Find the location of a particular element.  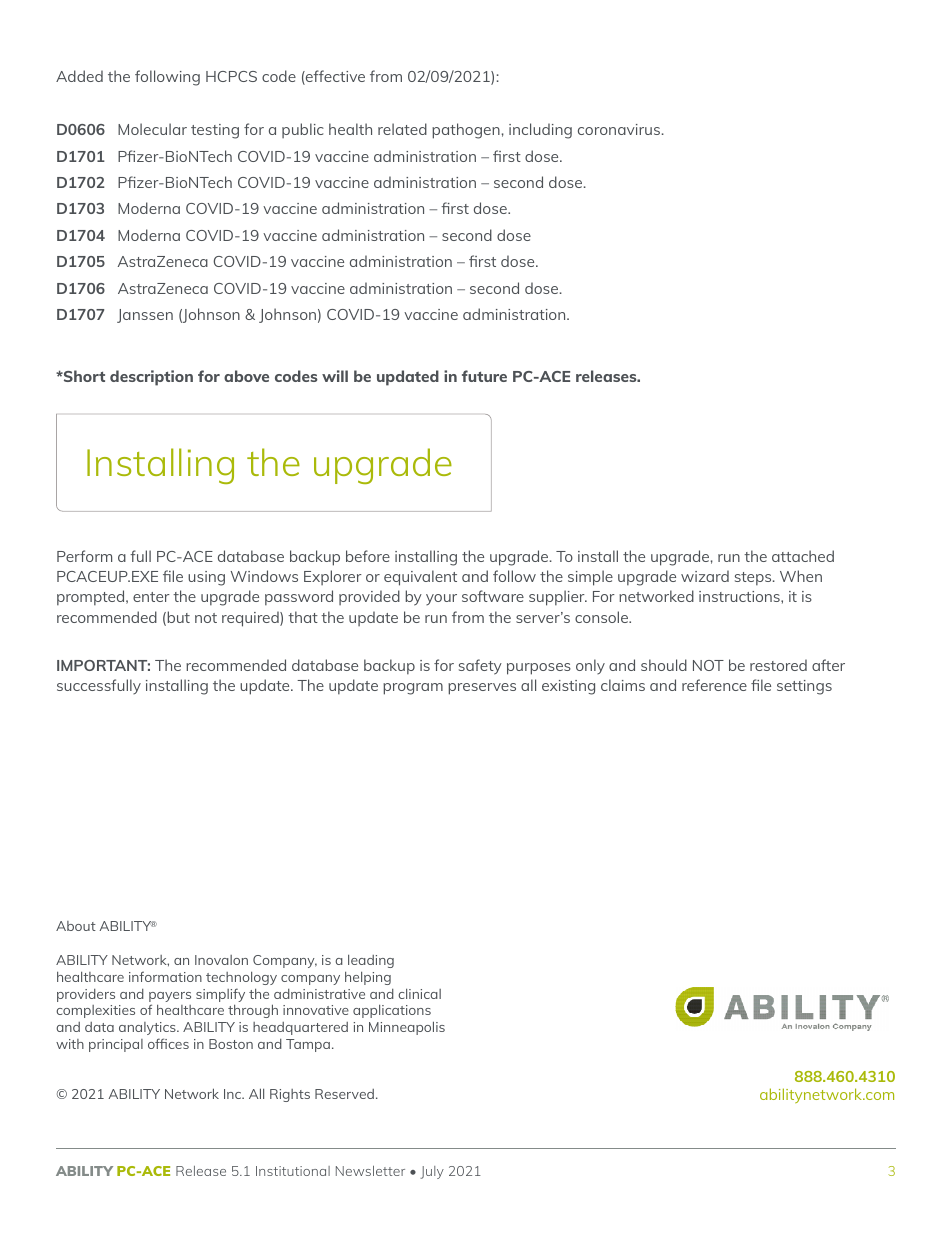

July is located at coordinates (432, 1172).
